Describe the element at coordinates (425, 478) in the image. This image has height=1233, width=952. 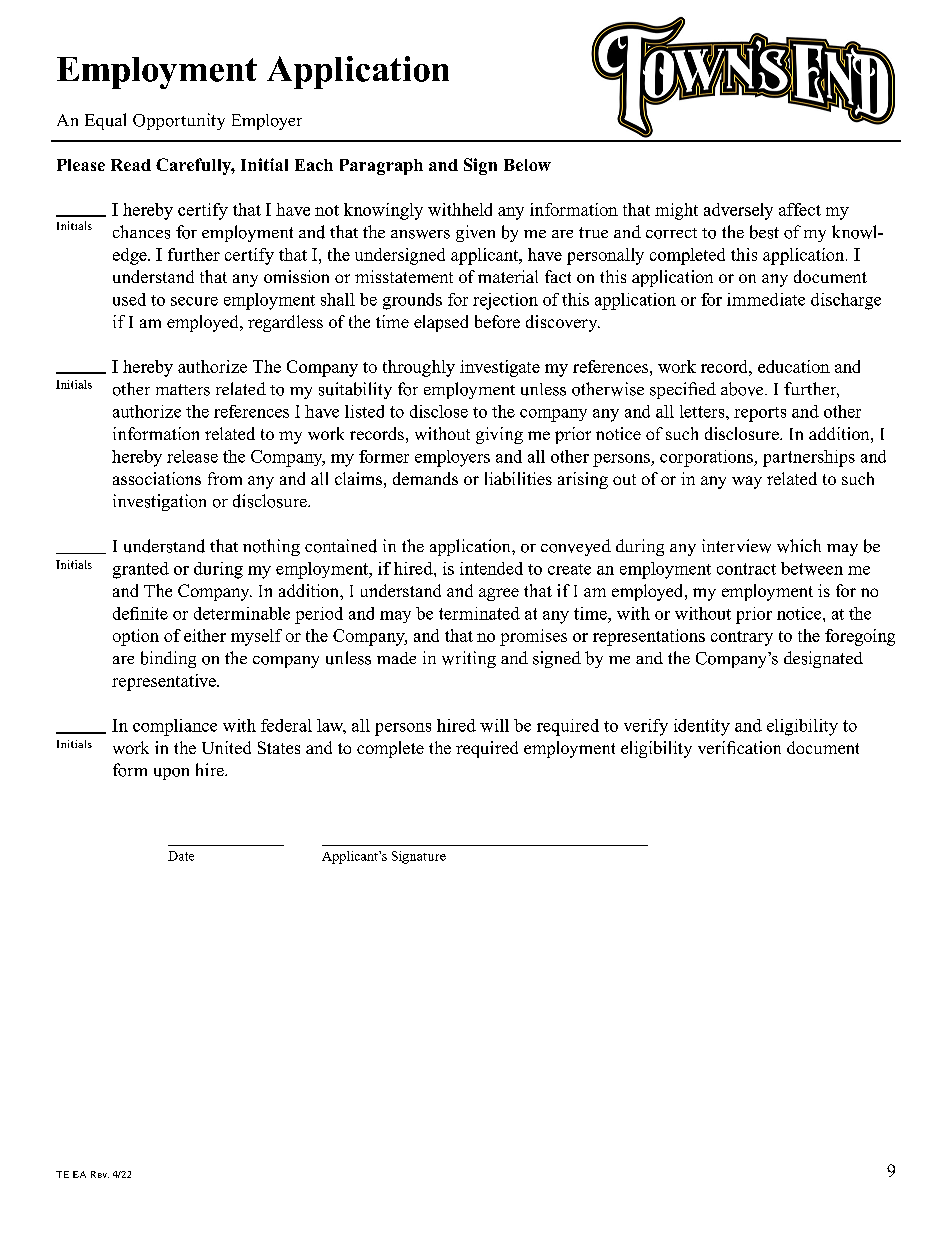
I see `demands` at that location.
